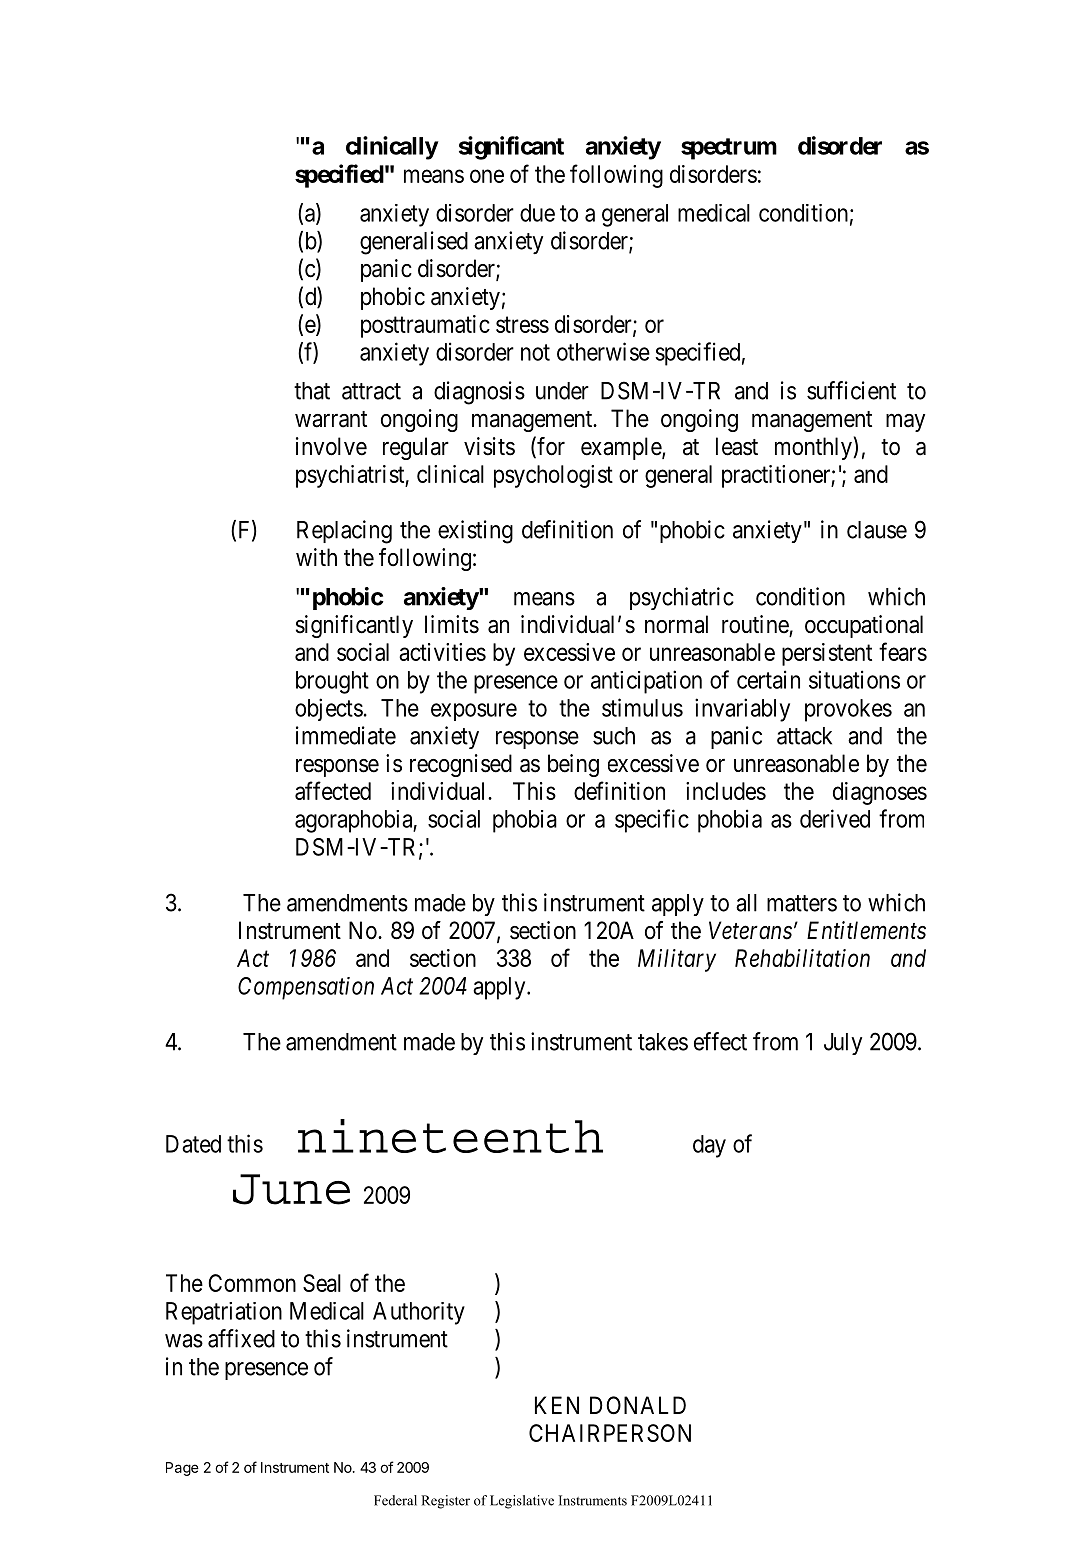  I want to click on DONALD, so click(638, 1405).
